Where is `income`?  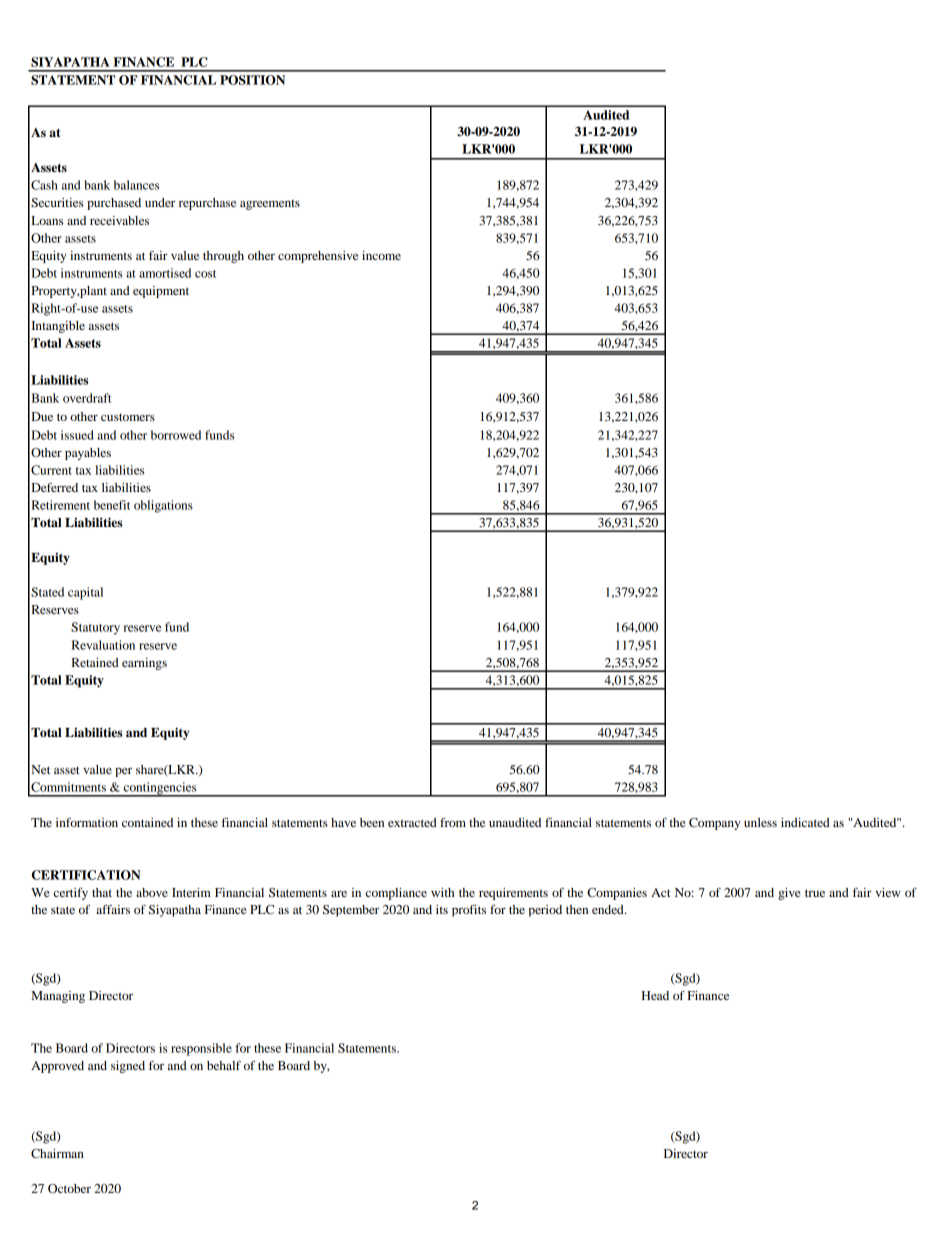 income is located at coordinates (381, 255).
